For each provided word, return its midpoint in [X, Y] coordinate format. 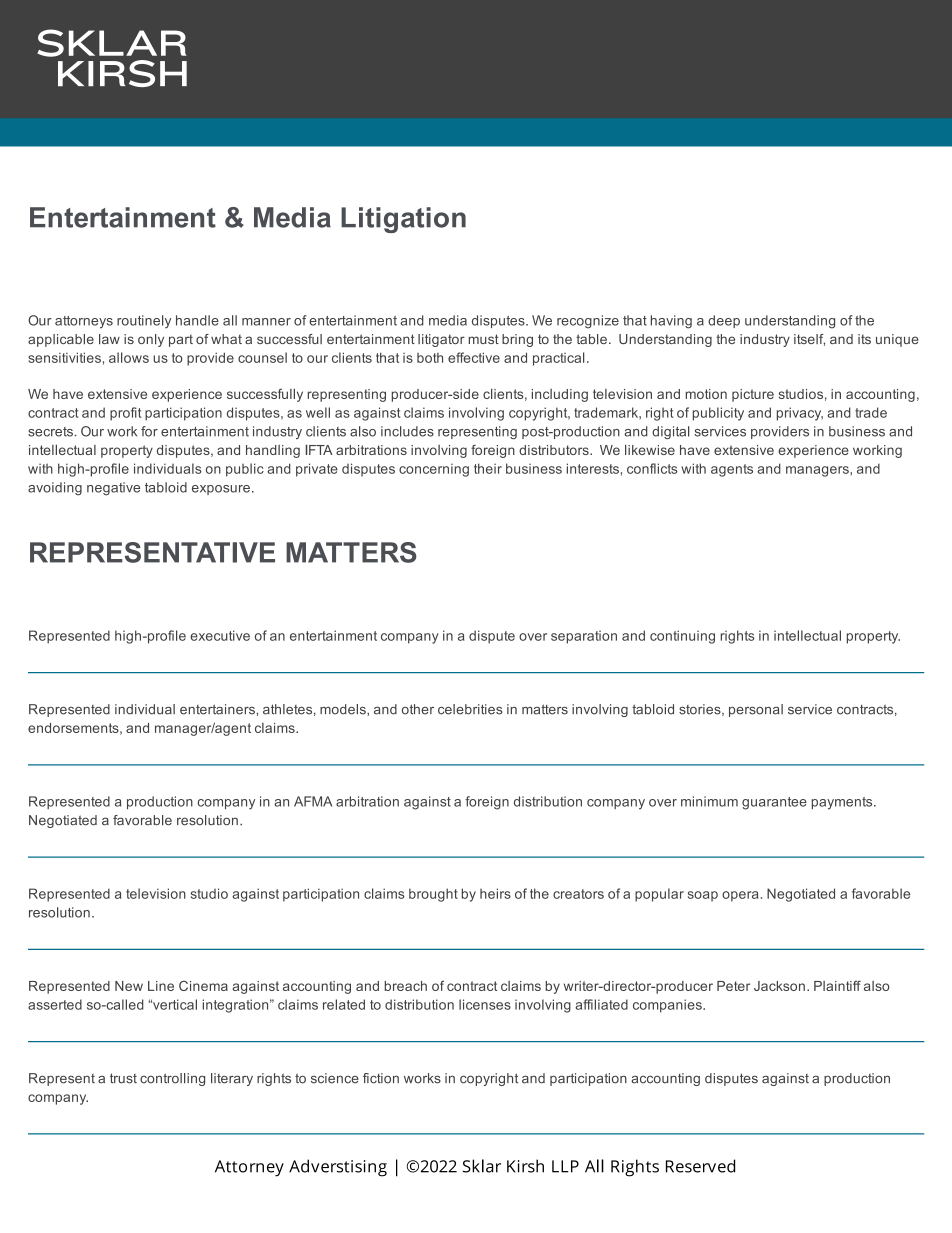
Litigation [403, 220]
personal [756, 710]
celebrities [470, 709]
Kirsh [525, 1166]
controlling [172, 1079]
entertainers [218, 709]
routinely [144, 322]
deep [724, 321]
